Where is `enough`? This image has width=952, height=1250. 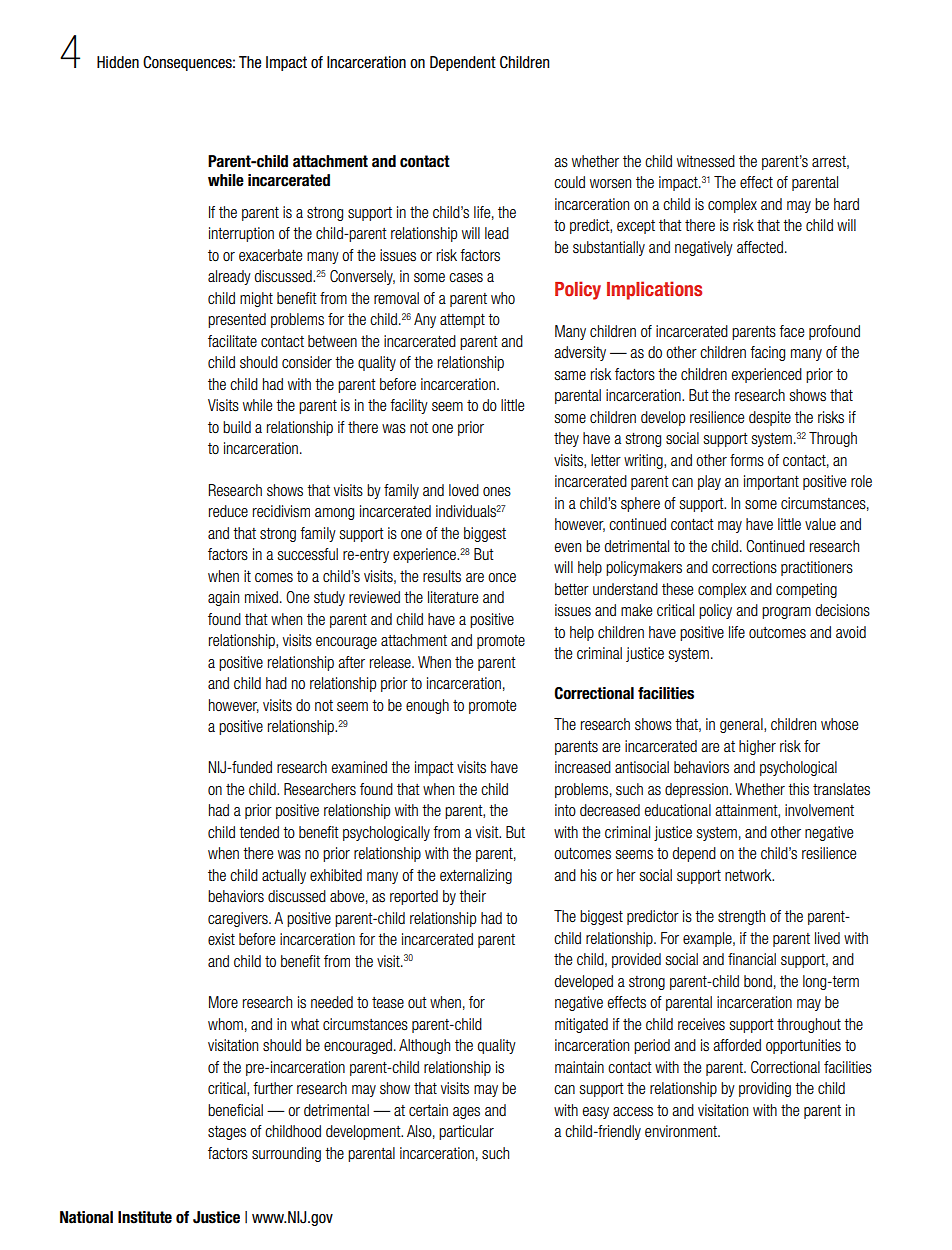 enough is located at coordinates (427, 706).
